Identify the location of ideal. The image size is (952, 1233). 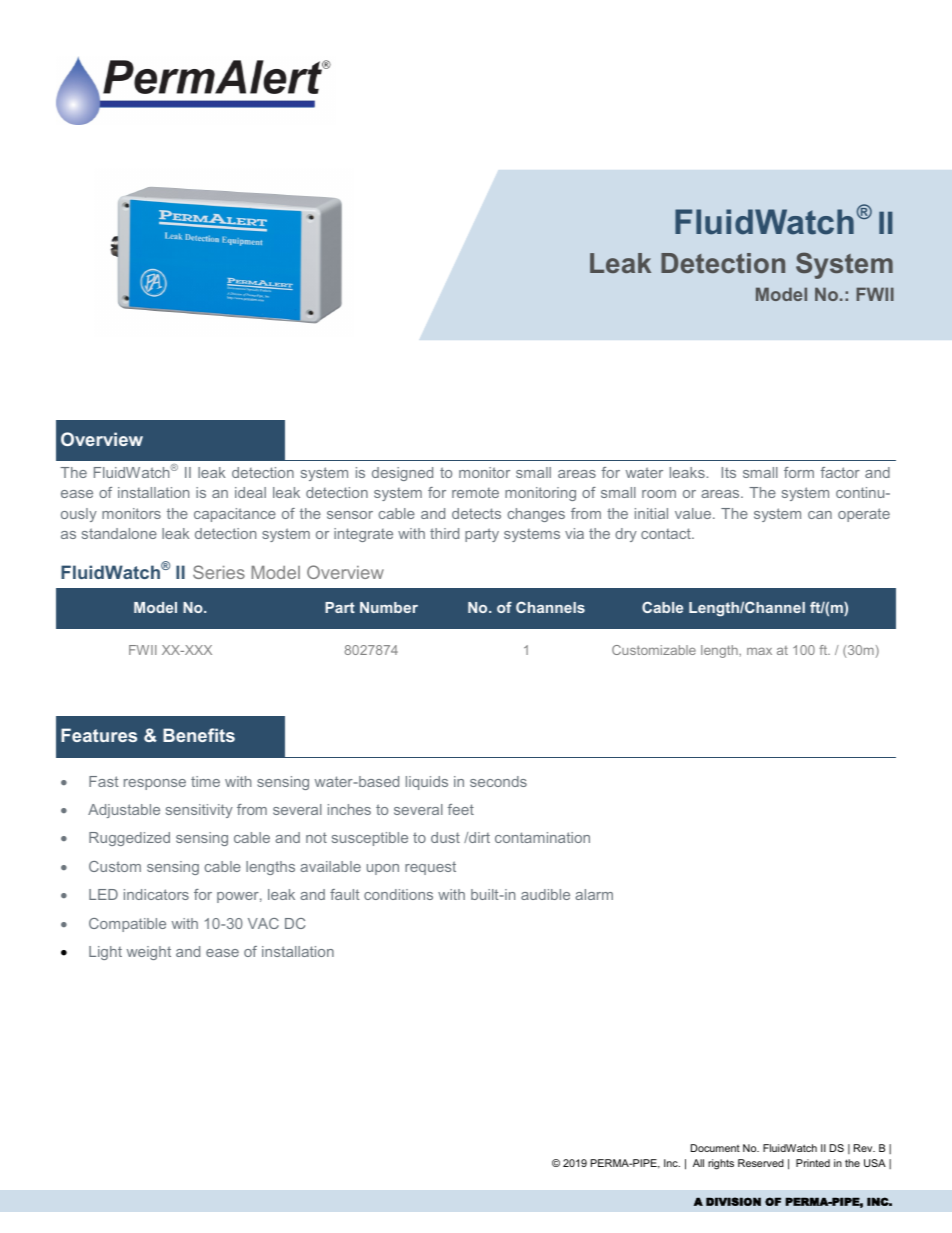
(250, 492).
